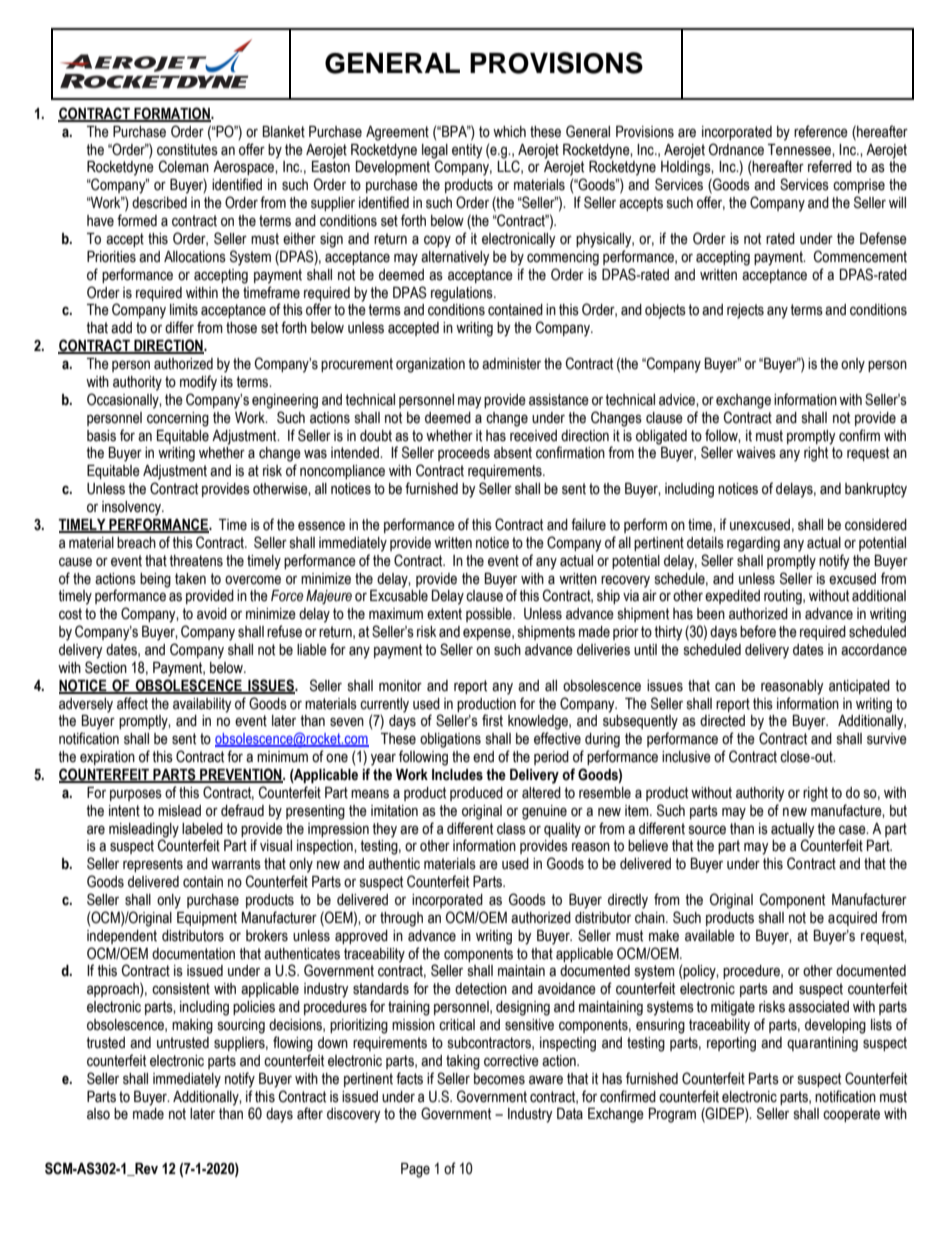 The height and width of the screenshot is (1233, 952). What do you see at coordinates (464, 454) in the screenshot?
I see `proceeds` at bounding box center [464, 454].
